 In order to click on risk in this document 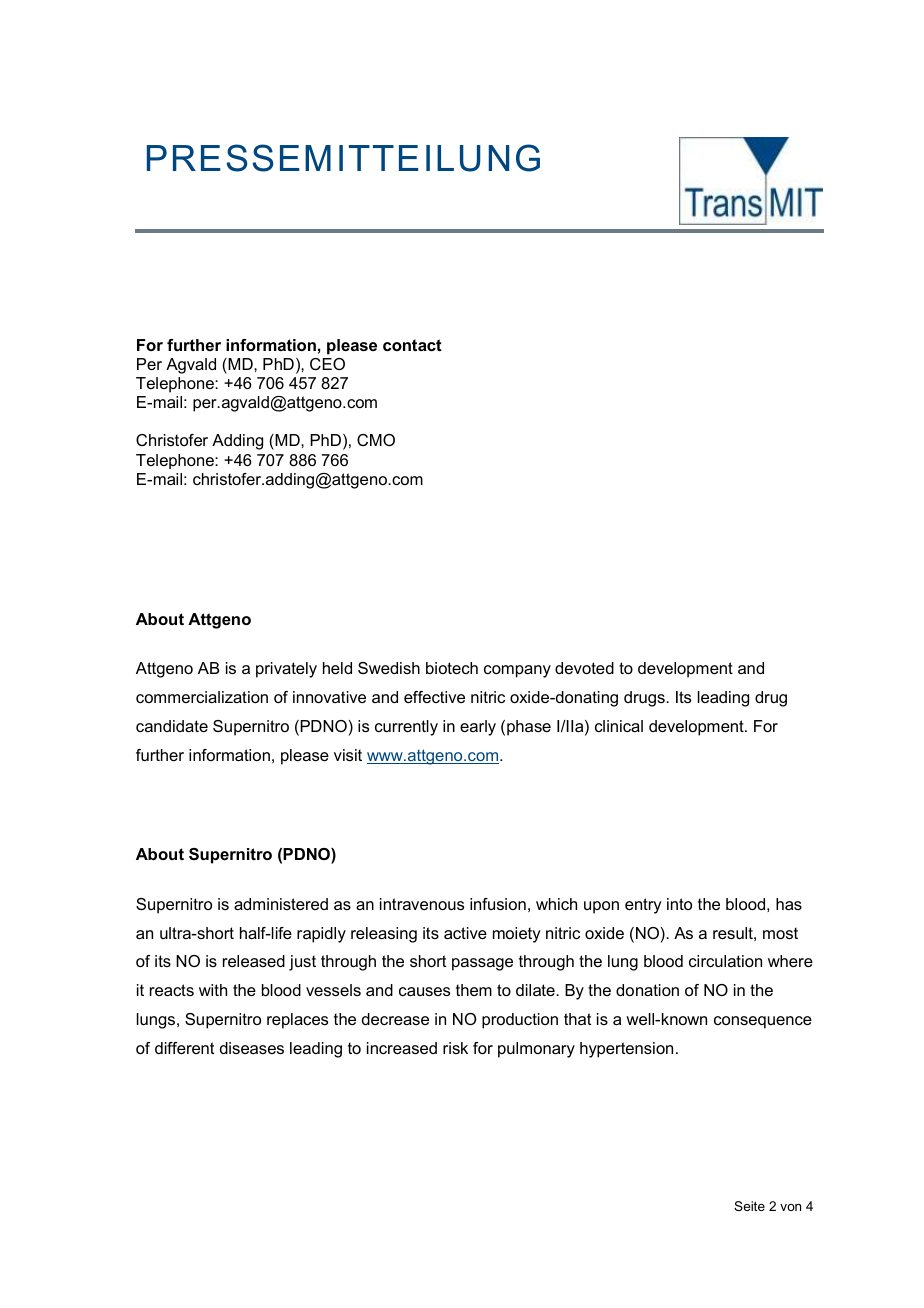, I will do `click(455, 1048)`.
